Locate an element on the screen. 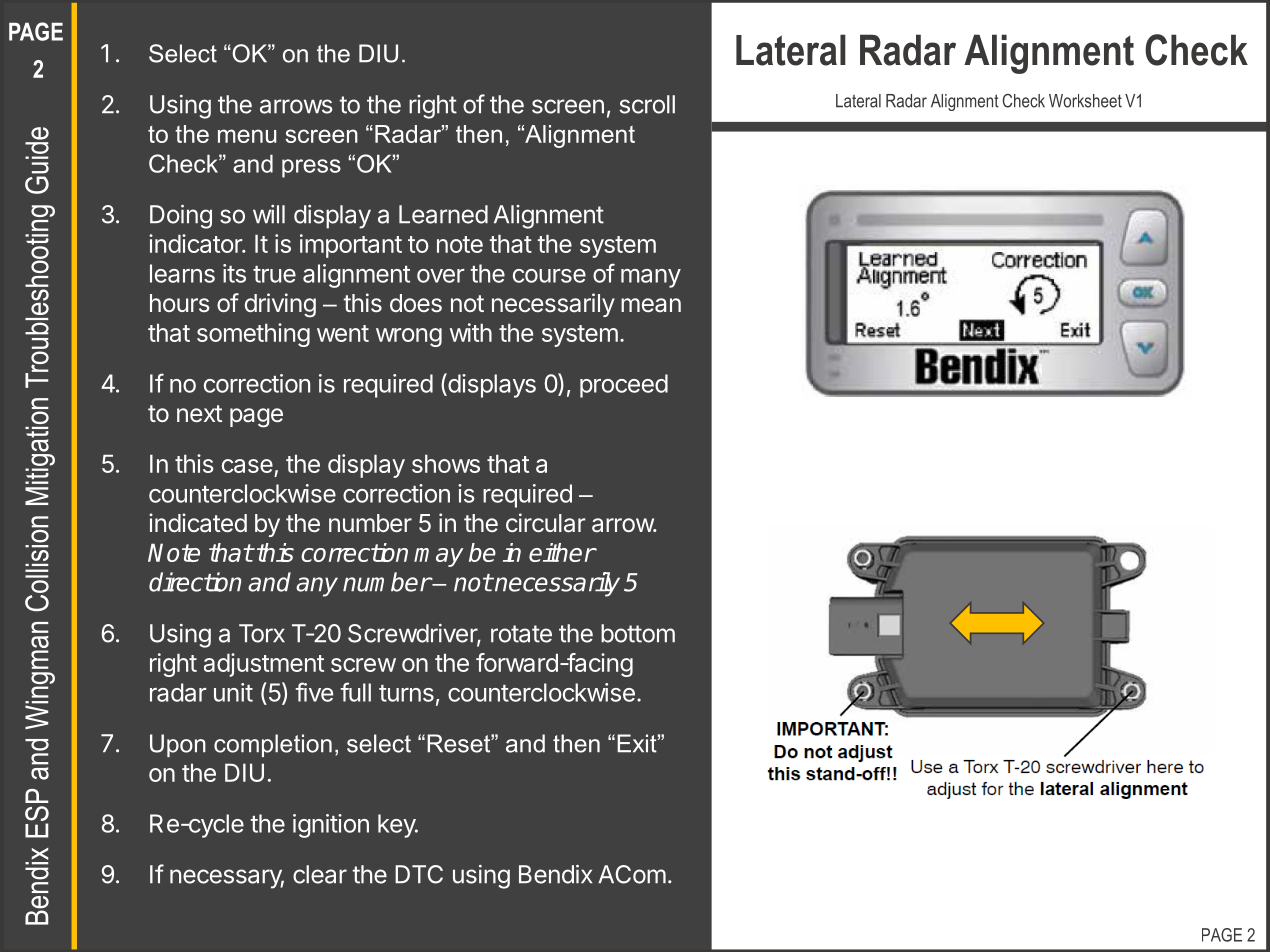  next is located at coordinates (199, 414).
